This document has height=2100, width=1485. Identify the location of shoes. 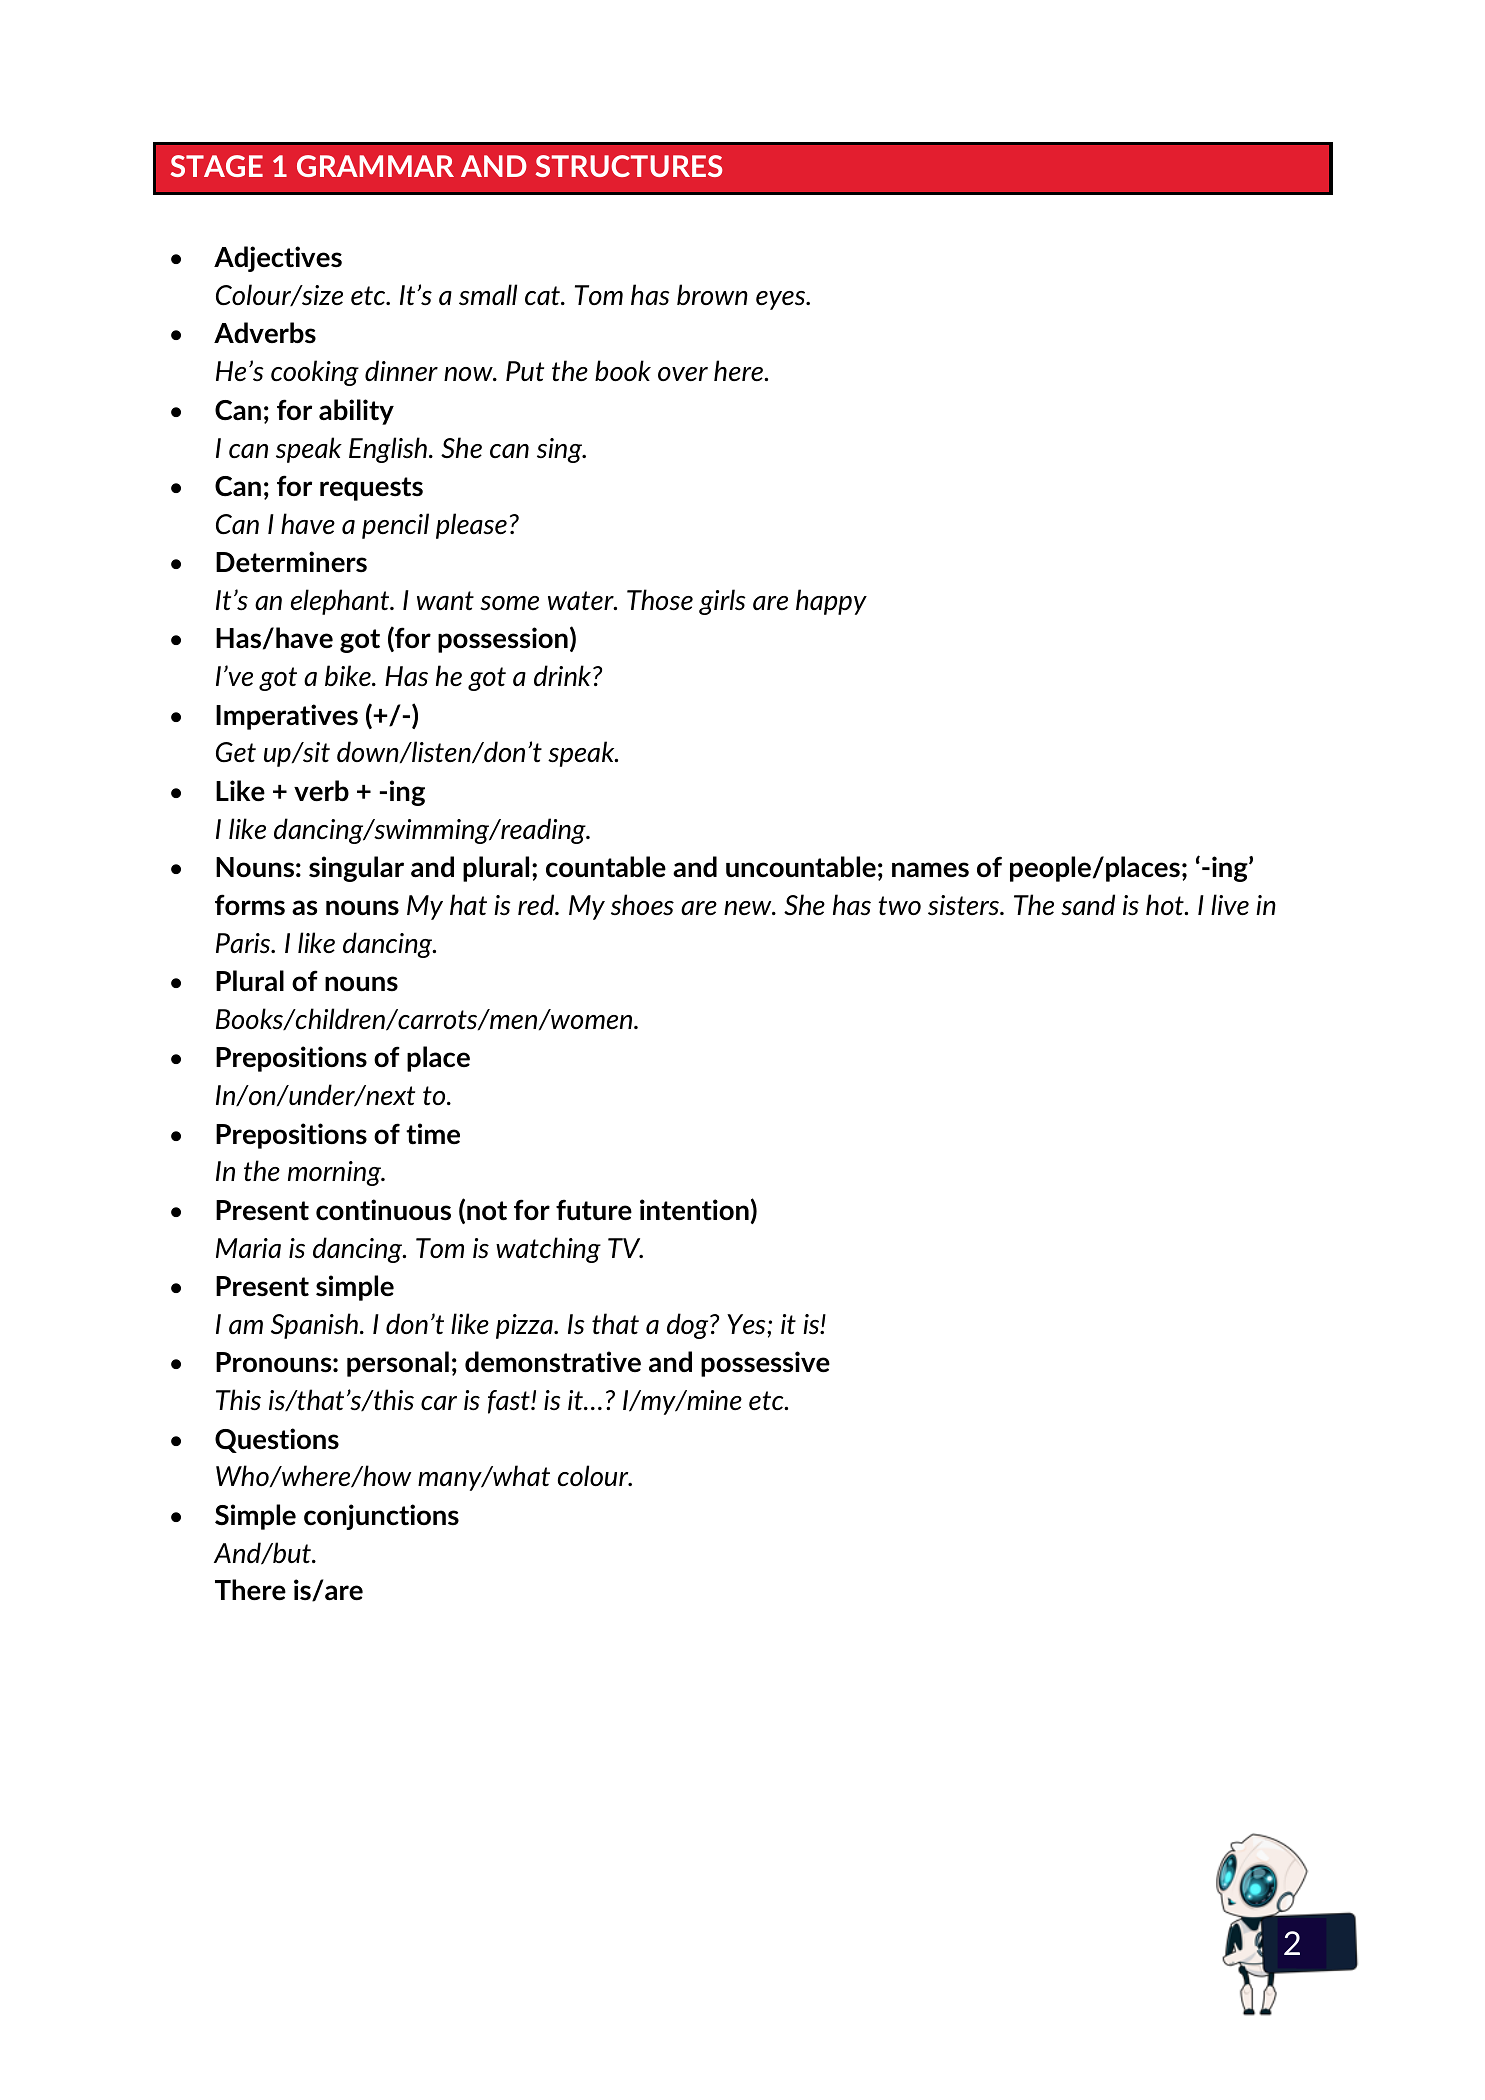
(642, 905).
